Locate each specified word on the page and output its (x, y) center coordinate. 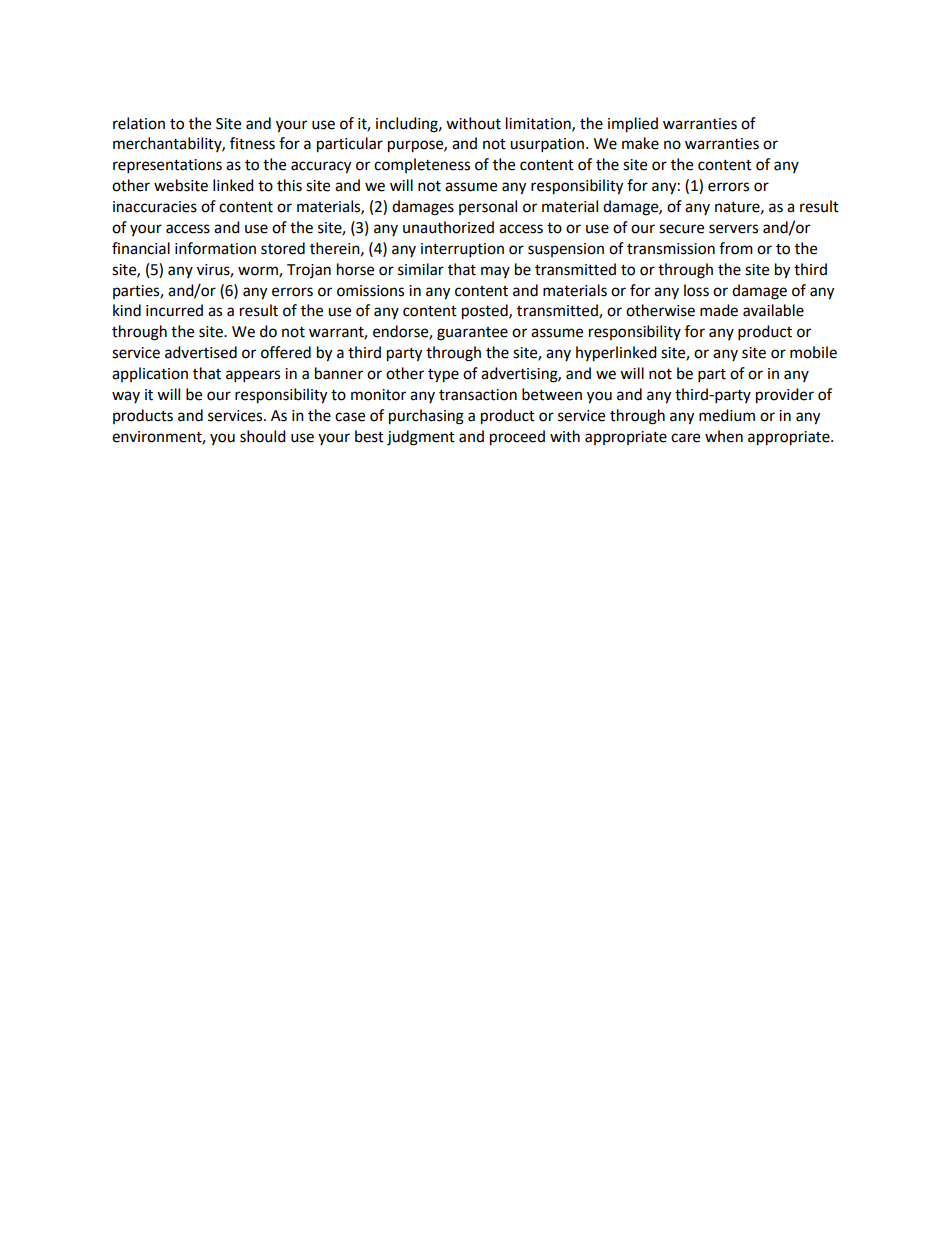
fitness (252, 143)
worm (259, 272)
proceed (517, 438)
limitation (539, 124)
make (640, 143)
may (495, 272)
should (263, 436)
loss (696, 290)
